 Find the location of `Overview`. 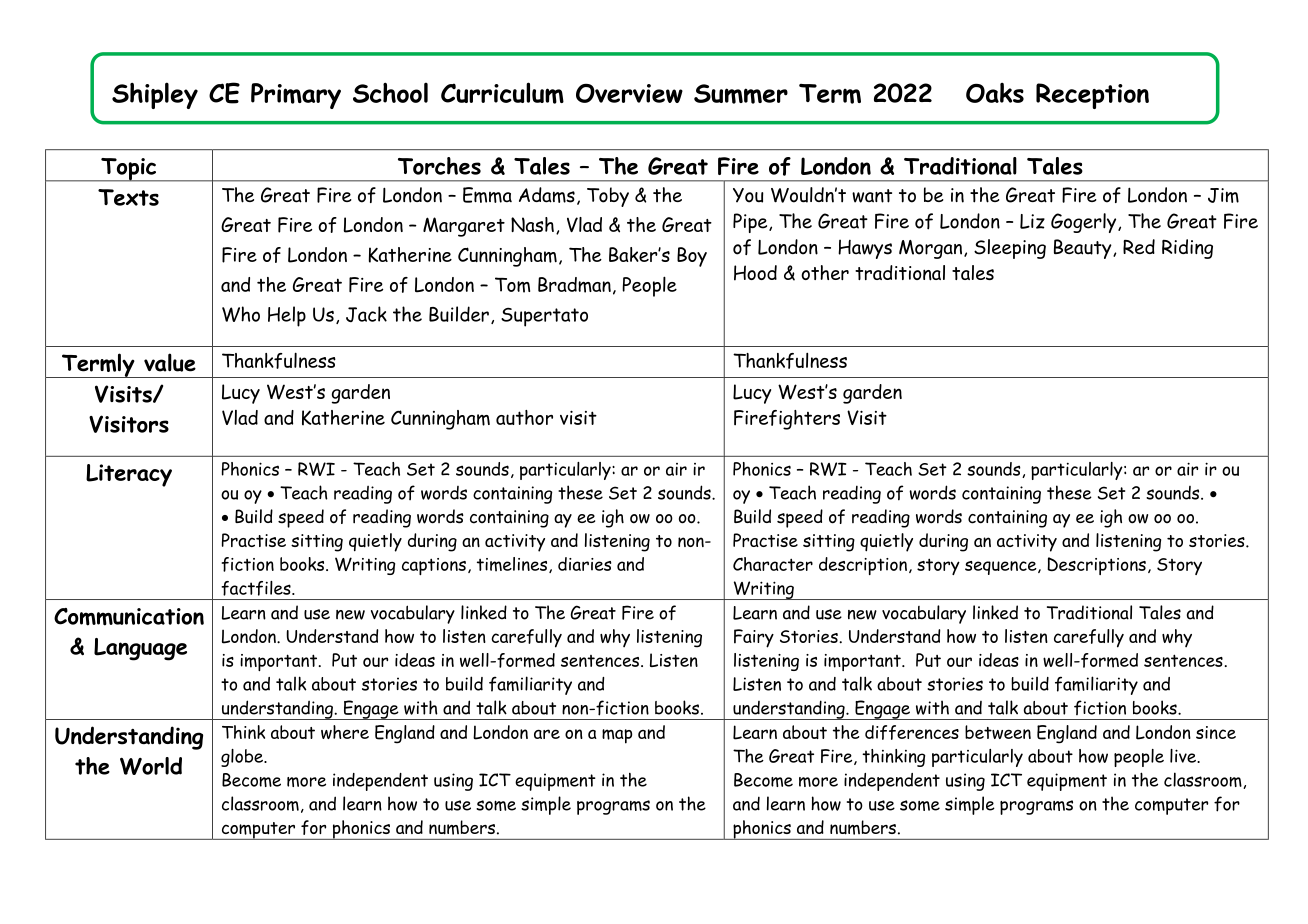

Overview is located at coordinates (629, 93).
